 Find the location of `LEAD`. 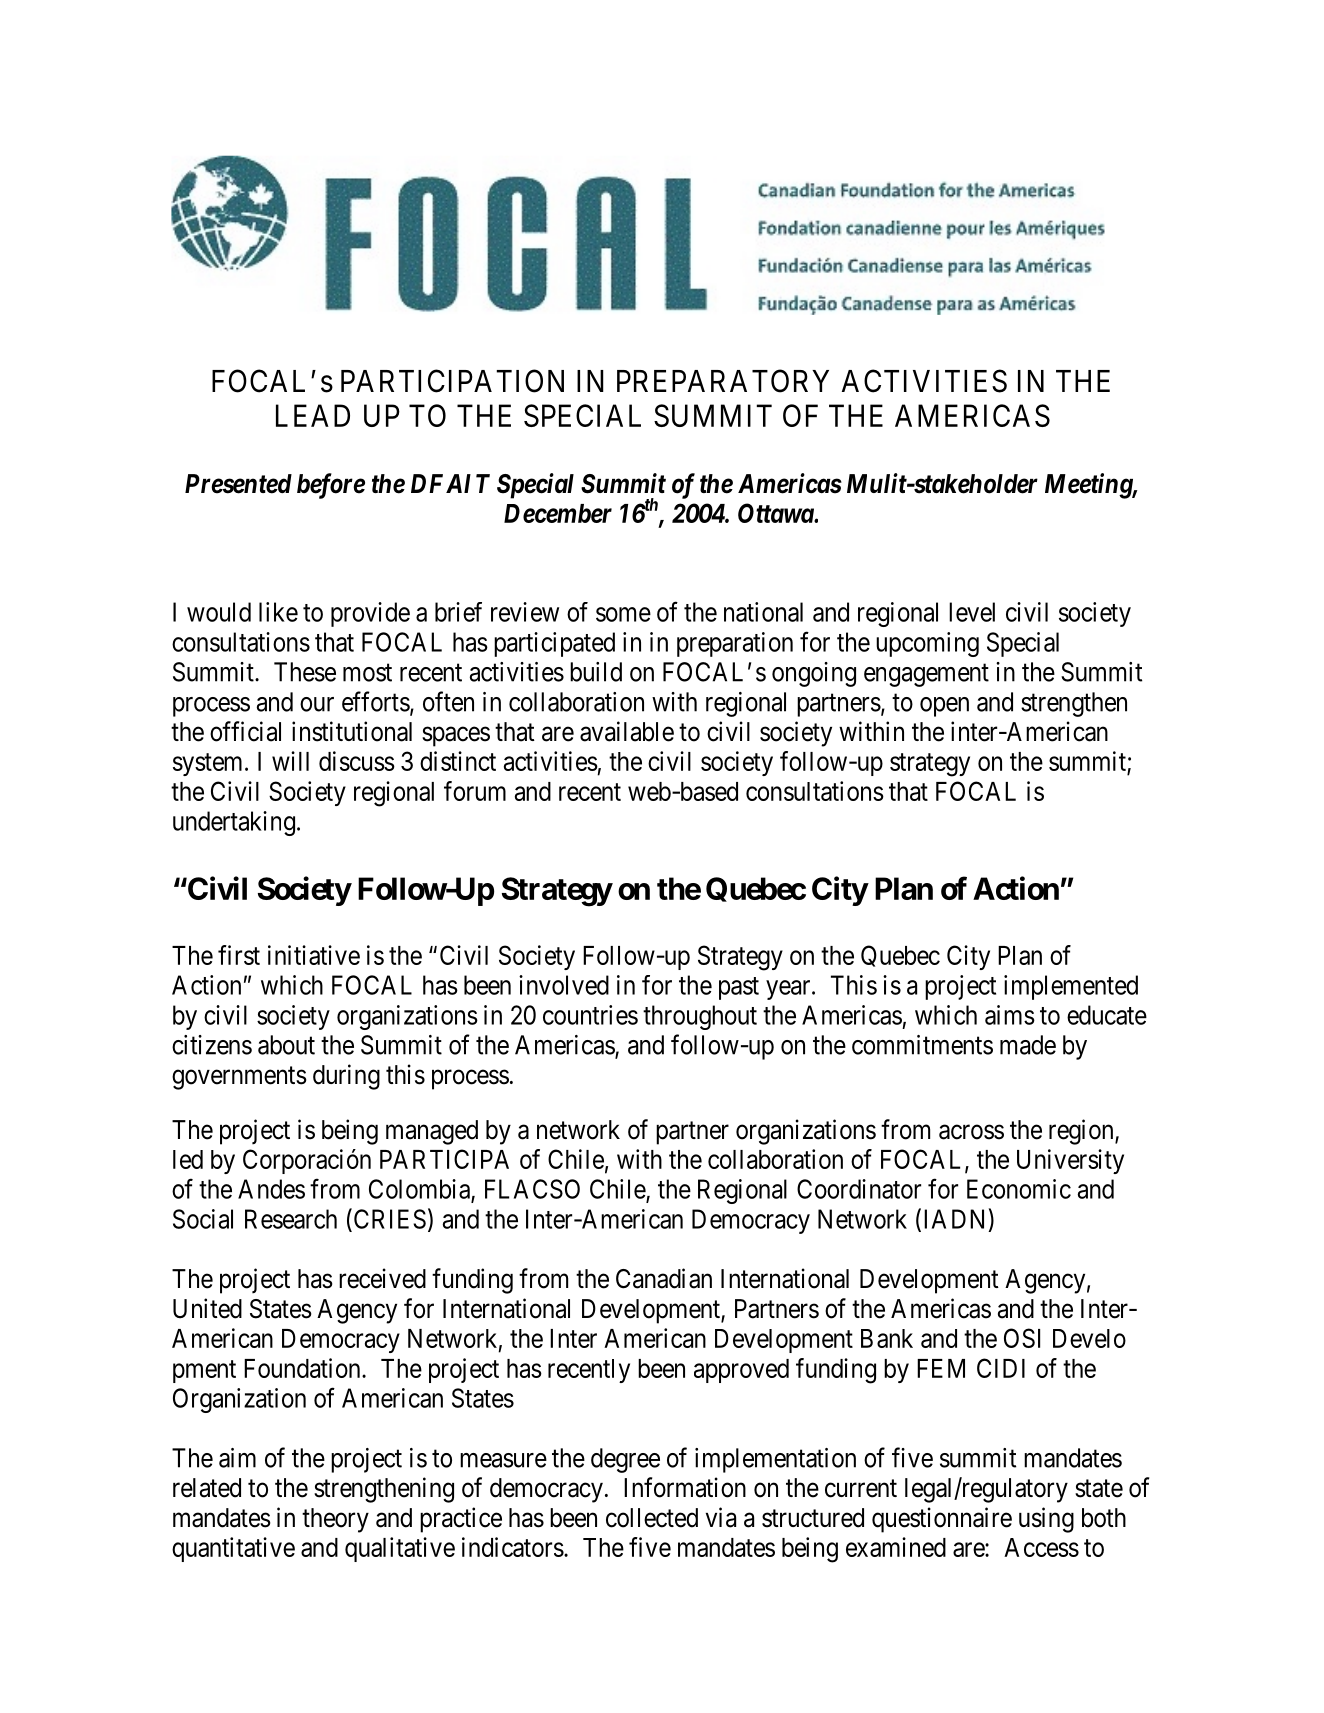

LEAD is located at coordinates (313, 415).
